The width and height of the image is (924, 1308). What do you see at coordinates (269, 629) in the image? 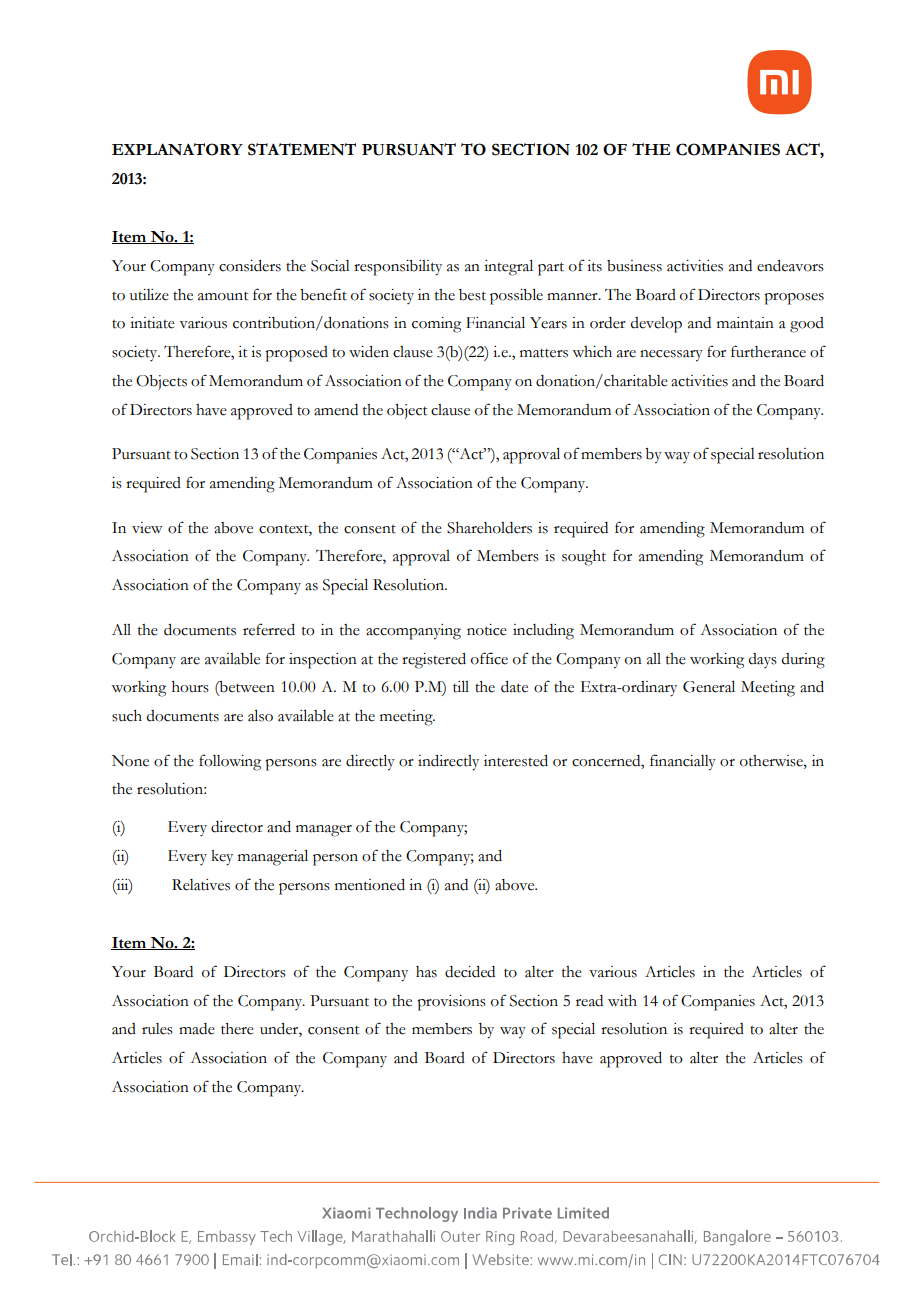
I see `referred` at bounding box center [269, 629].
